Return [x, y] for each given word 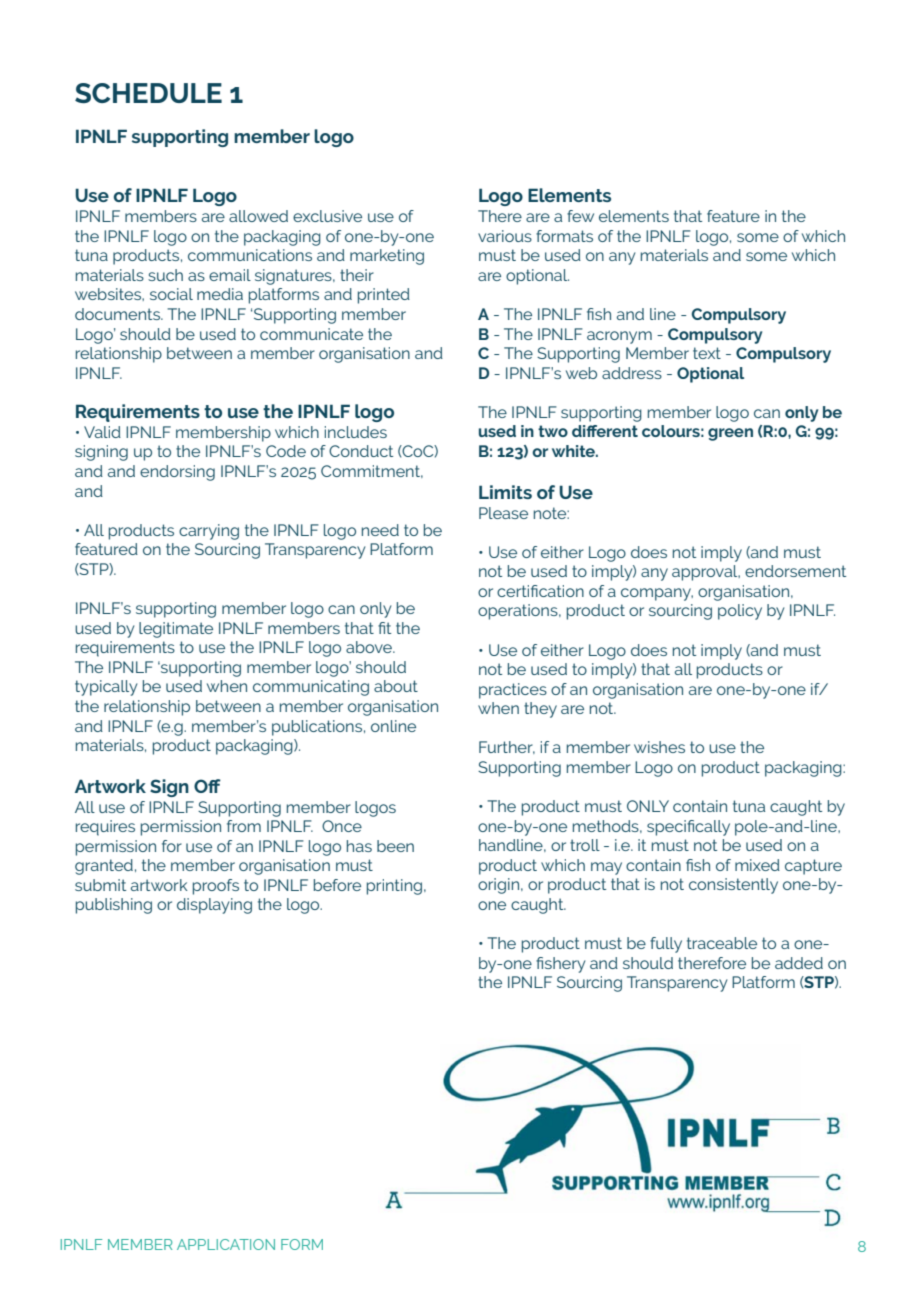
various [505, 236]
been [395, 846]
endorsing [177, 473]
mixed [757, 865]
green [730, 434]
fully [666, 945]
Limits [505, 492]
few [580, 216]
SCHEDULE [148, 93]
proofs [216, 887]
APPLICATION [226, 1244]
